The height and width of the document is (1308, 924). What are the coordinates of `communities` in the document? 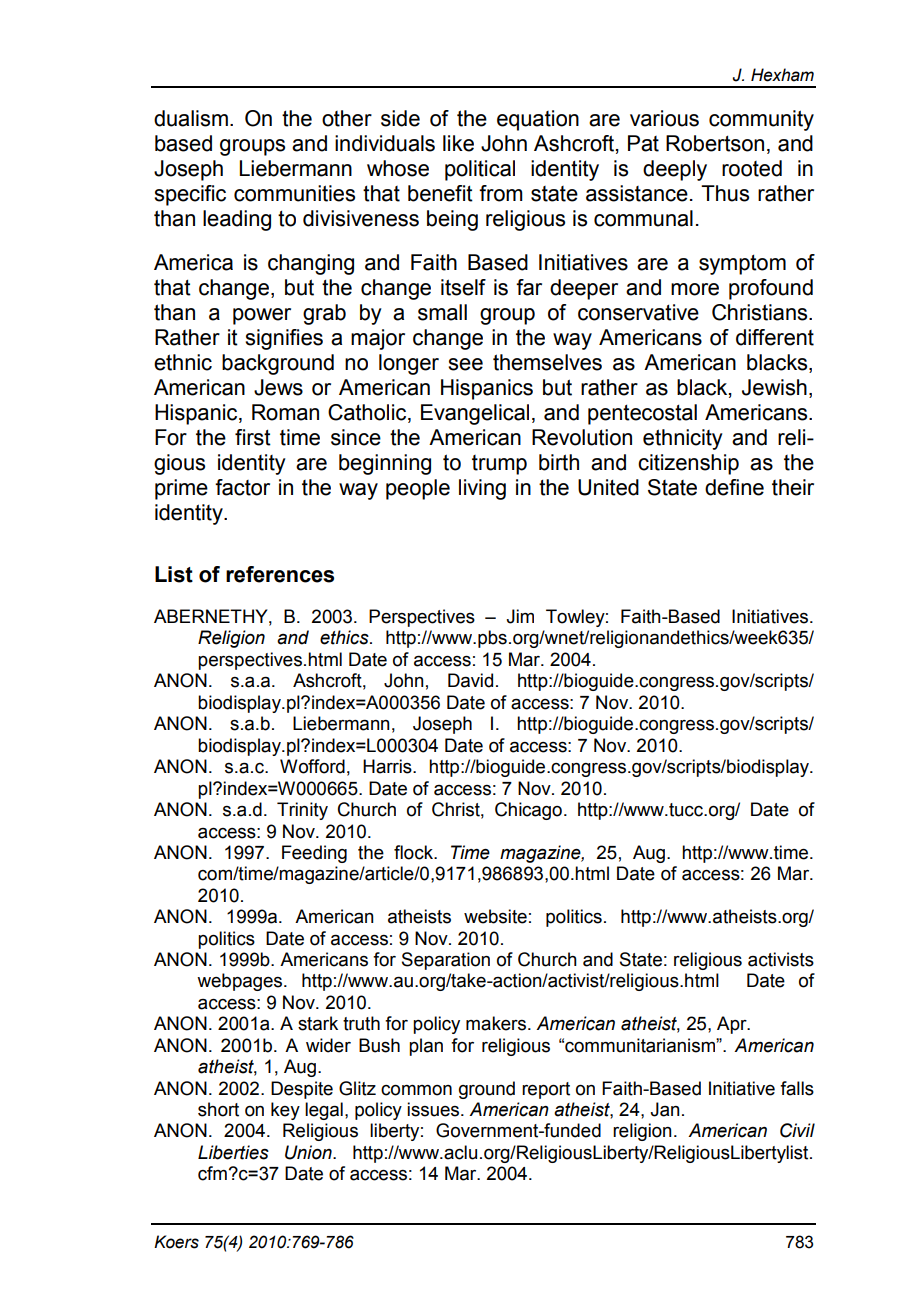 It's located at (294, 193).
